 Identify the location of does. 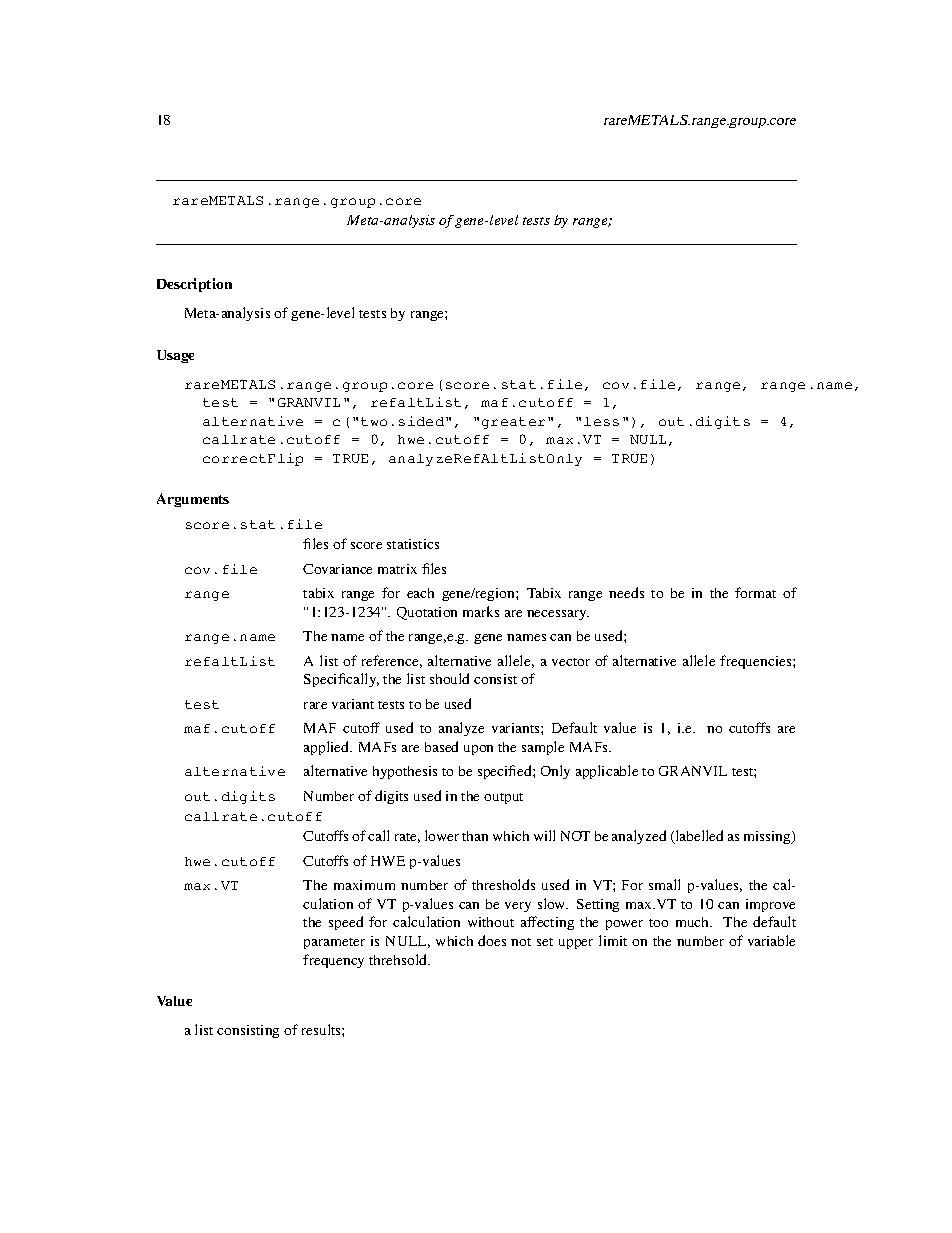
(492, 940).
